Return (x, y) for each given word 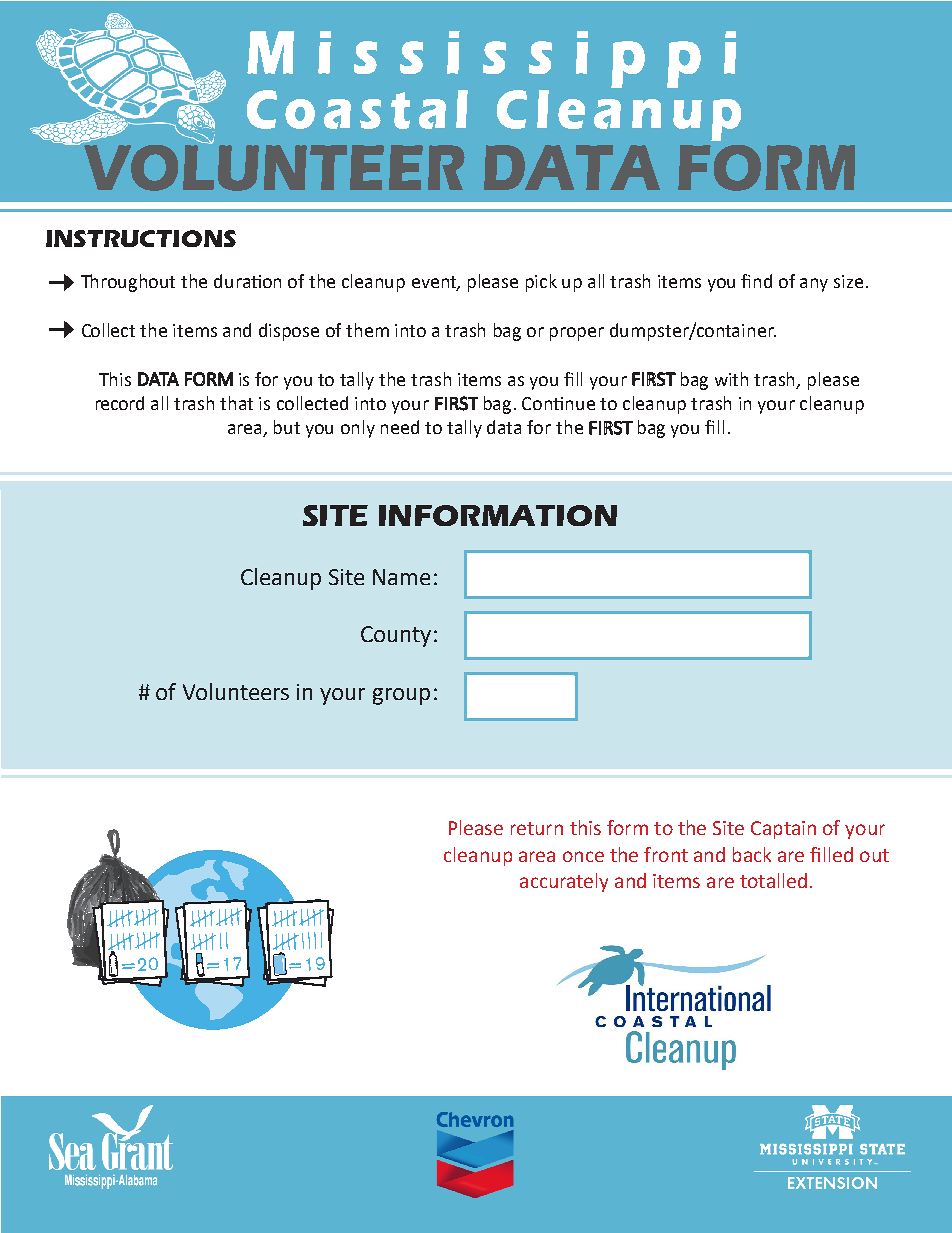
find (756, 281)
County (396, 636)
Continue (558, 403)
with (731, 379)
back (752, 854)
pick (541, 283)
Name (401, 577)
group (401, 696)
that (236, 403)
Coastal (357, 109)
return (537, 828)
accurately (564, 882)
